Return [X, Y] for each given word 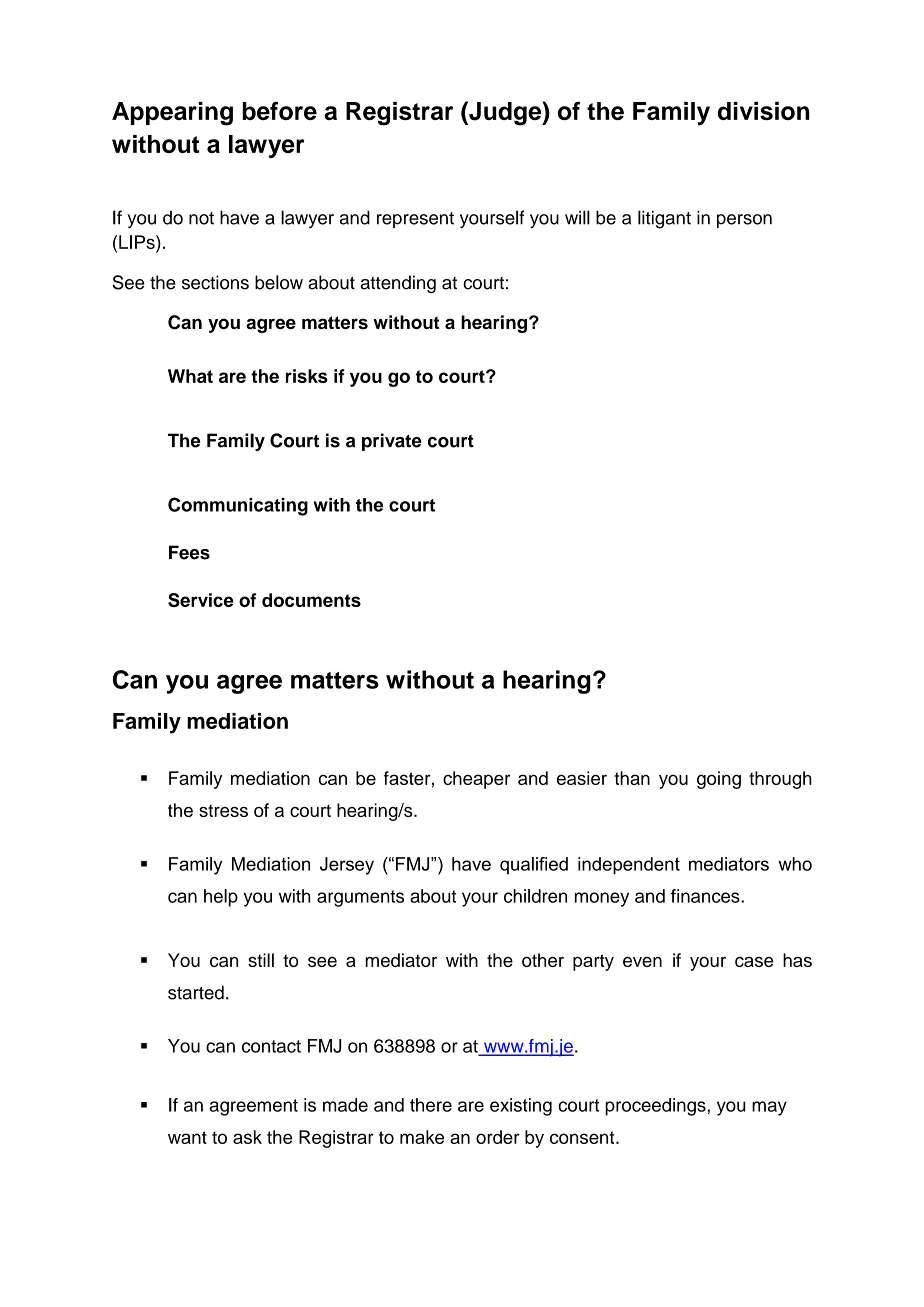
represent [415, 220]
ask [247, 1137]
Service [201, 600]
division [764, 111]
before [279, 111]
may [769, 1108]
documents [311, 600]
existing [521, 1107]
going [719, 780]
